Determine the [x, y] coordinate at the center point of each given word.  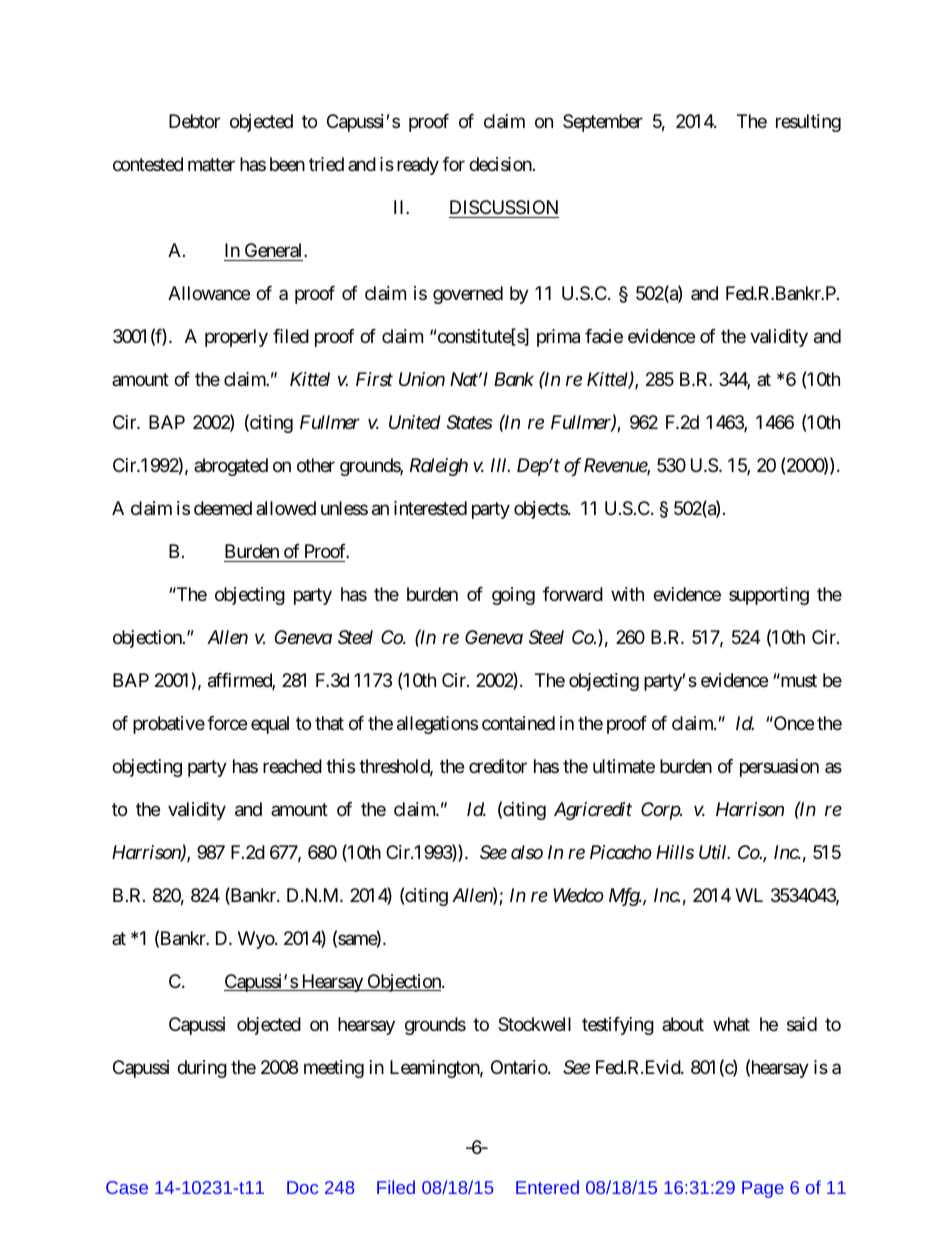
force [227, 723]
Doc [302, 1187]
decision [500, 164]
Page [763, 1189]
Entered [547, 1187]
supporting [769, 596]
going [513, 596]
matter [211, 165]
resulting [808, 123]
